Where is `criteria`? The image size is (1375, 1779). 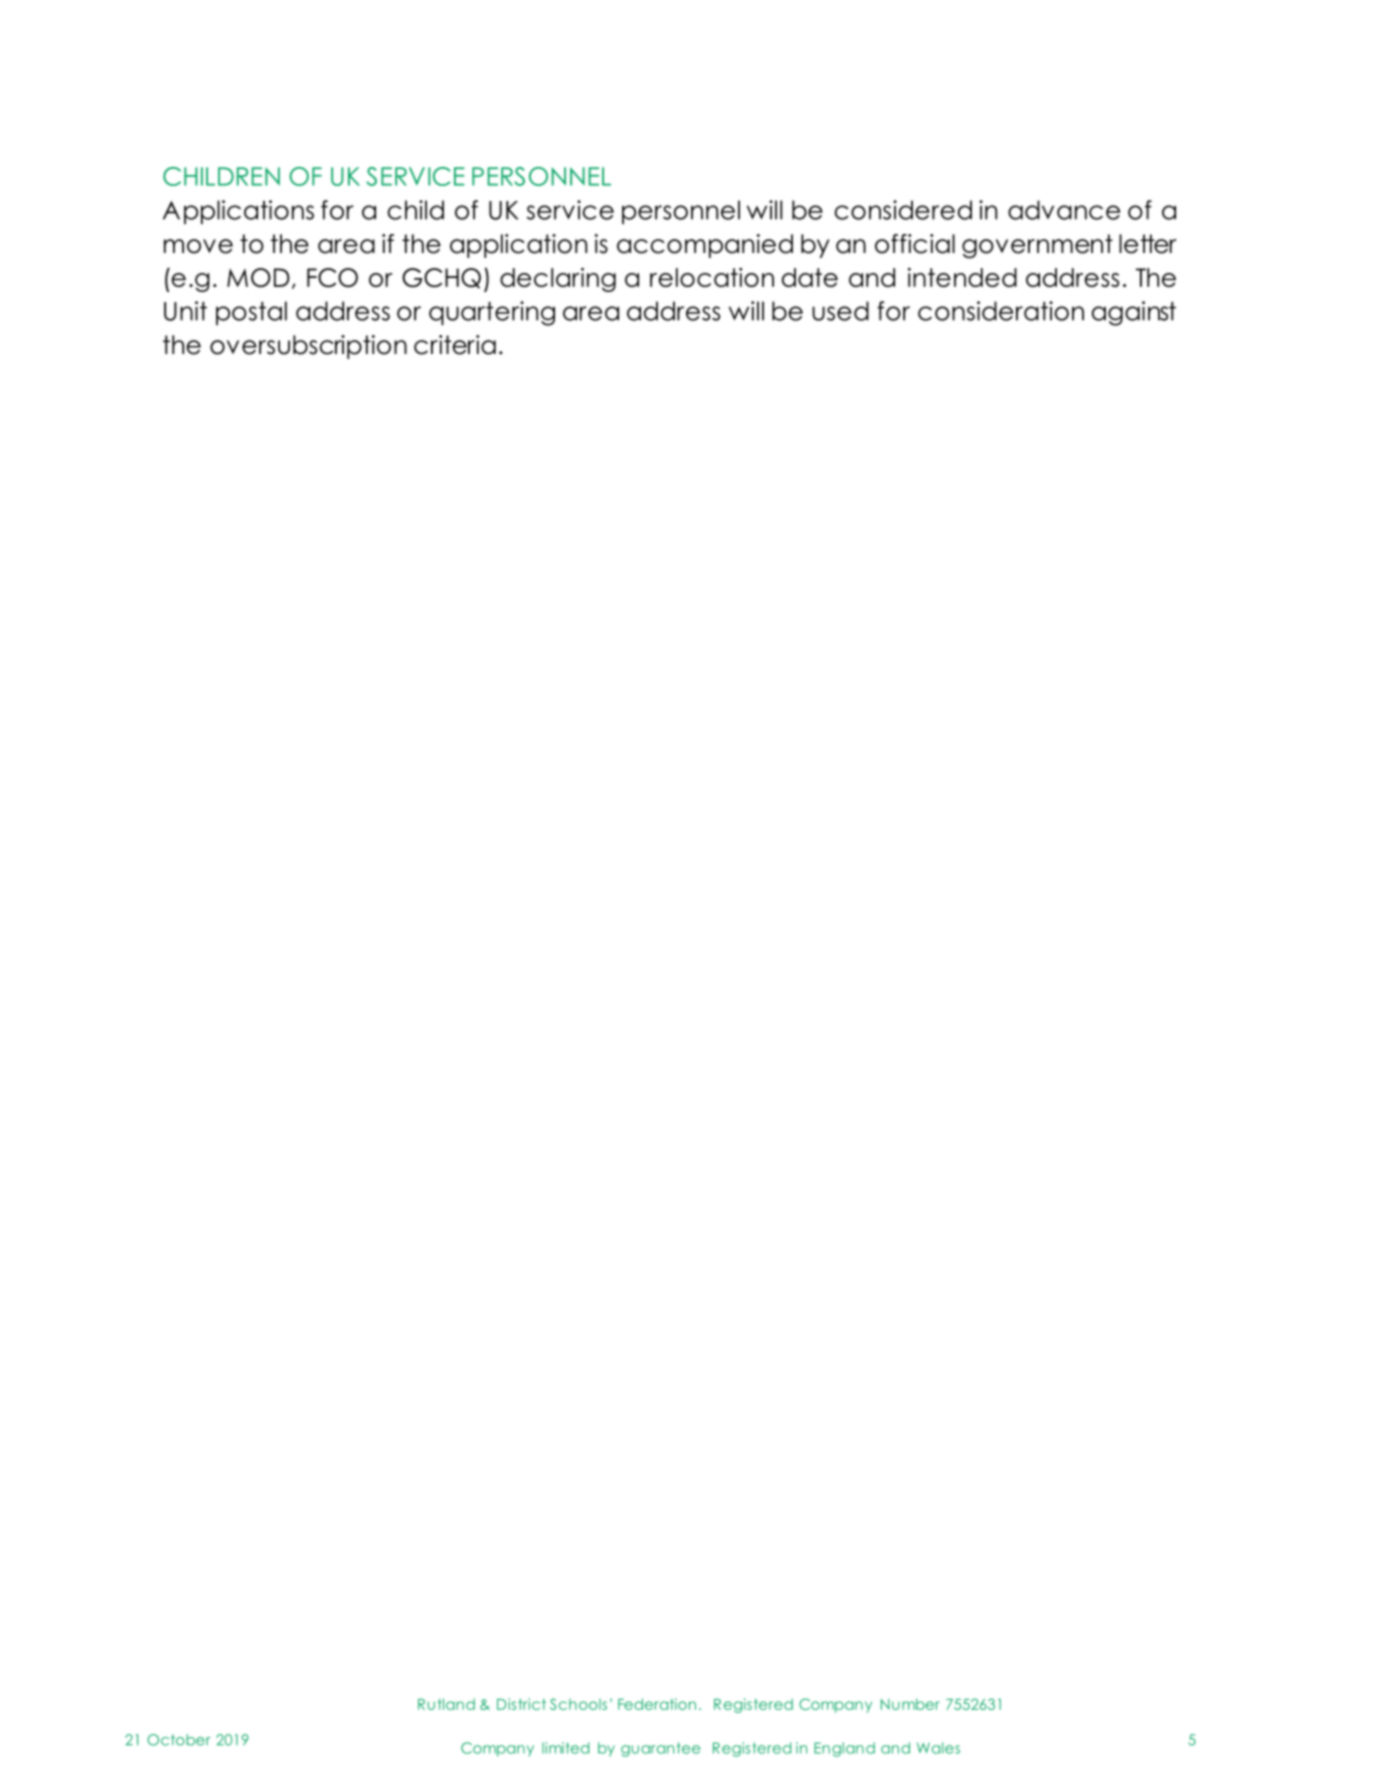
criteria is located at coordinates (455, 345).
